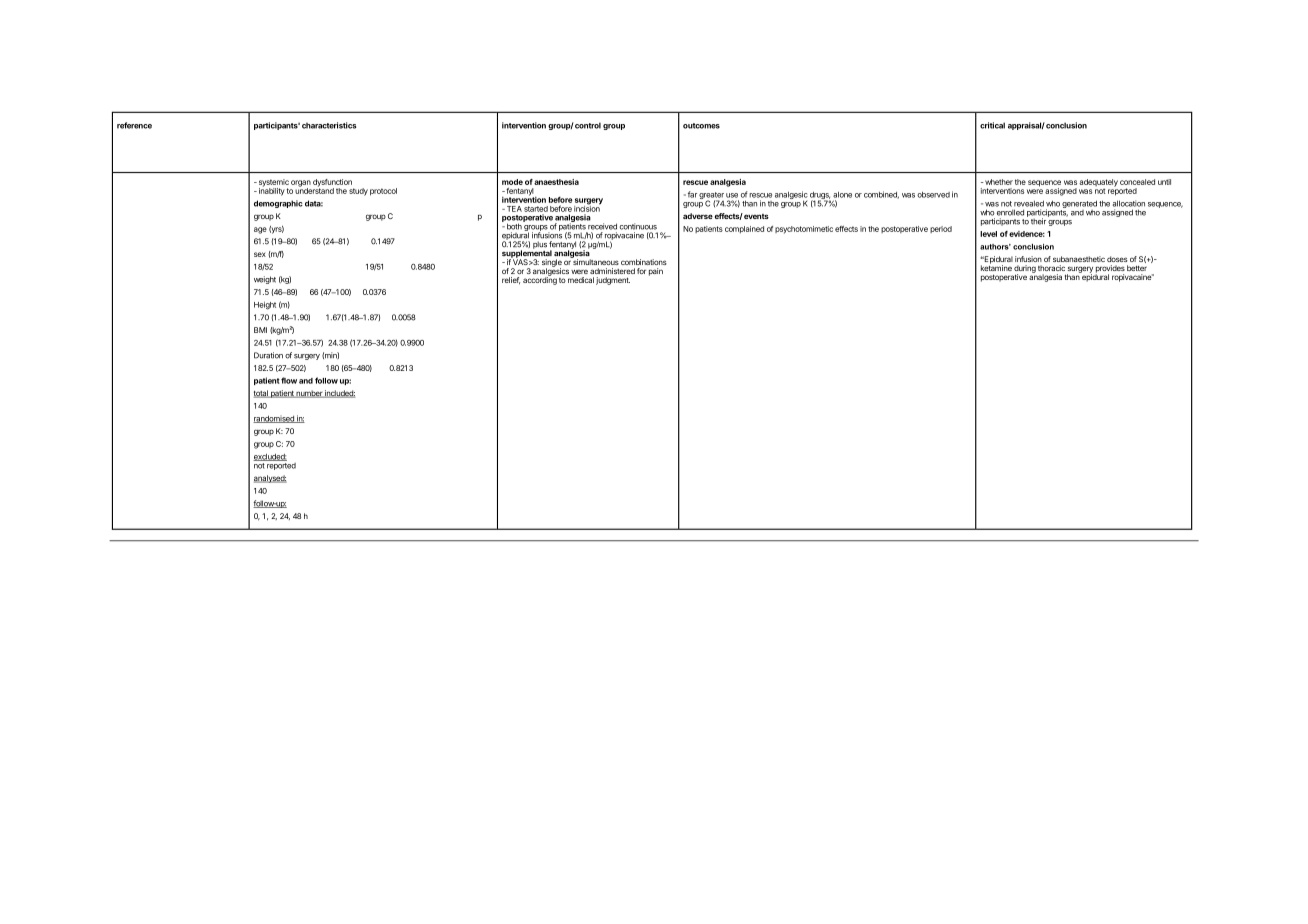 The image size is (1308, 924). I want to click on Height, so click(265, 305).
